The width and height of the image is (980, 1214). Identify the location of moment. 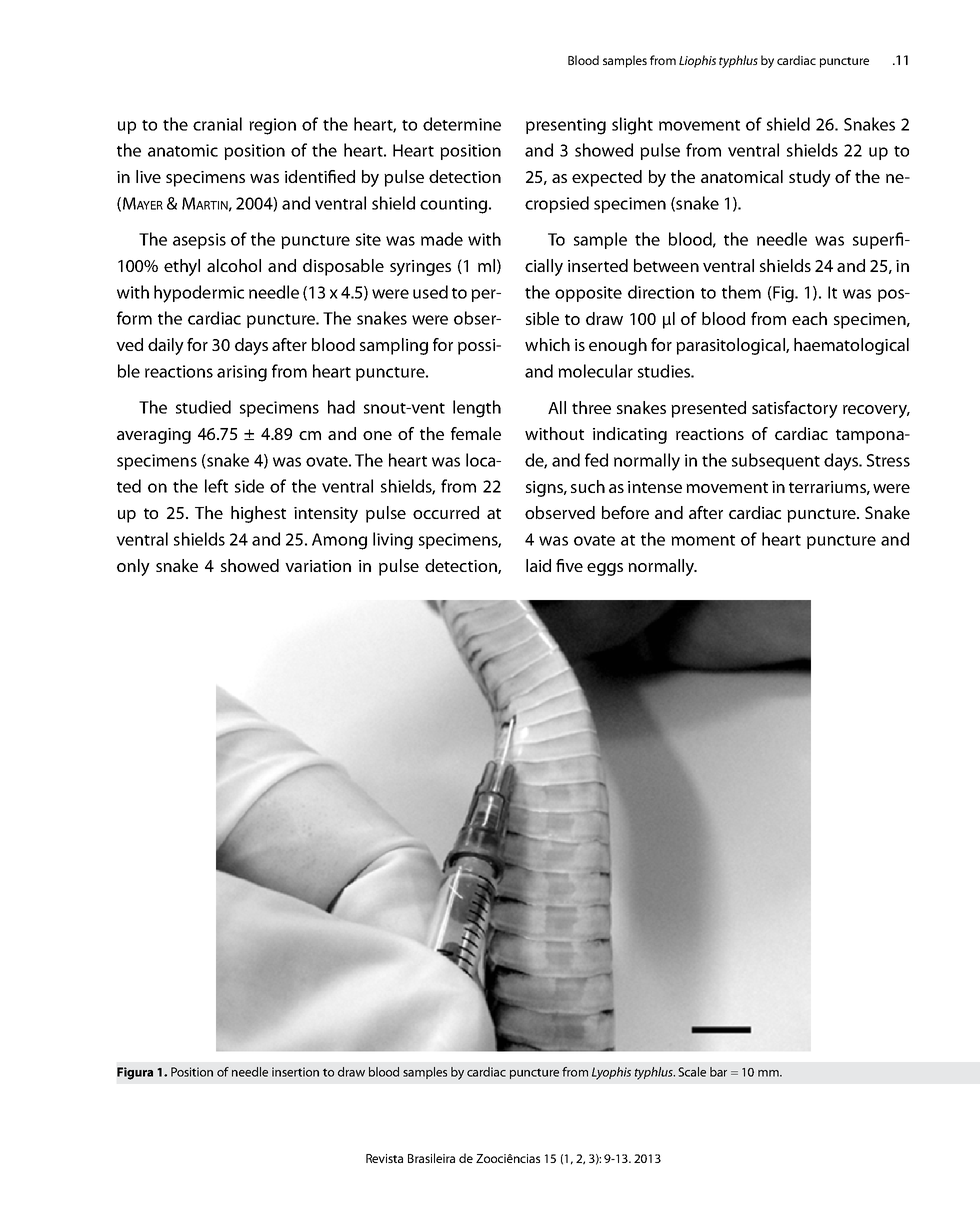
(703, 540).
